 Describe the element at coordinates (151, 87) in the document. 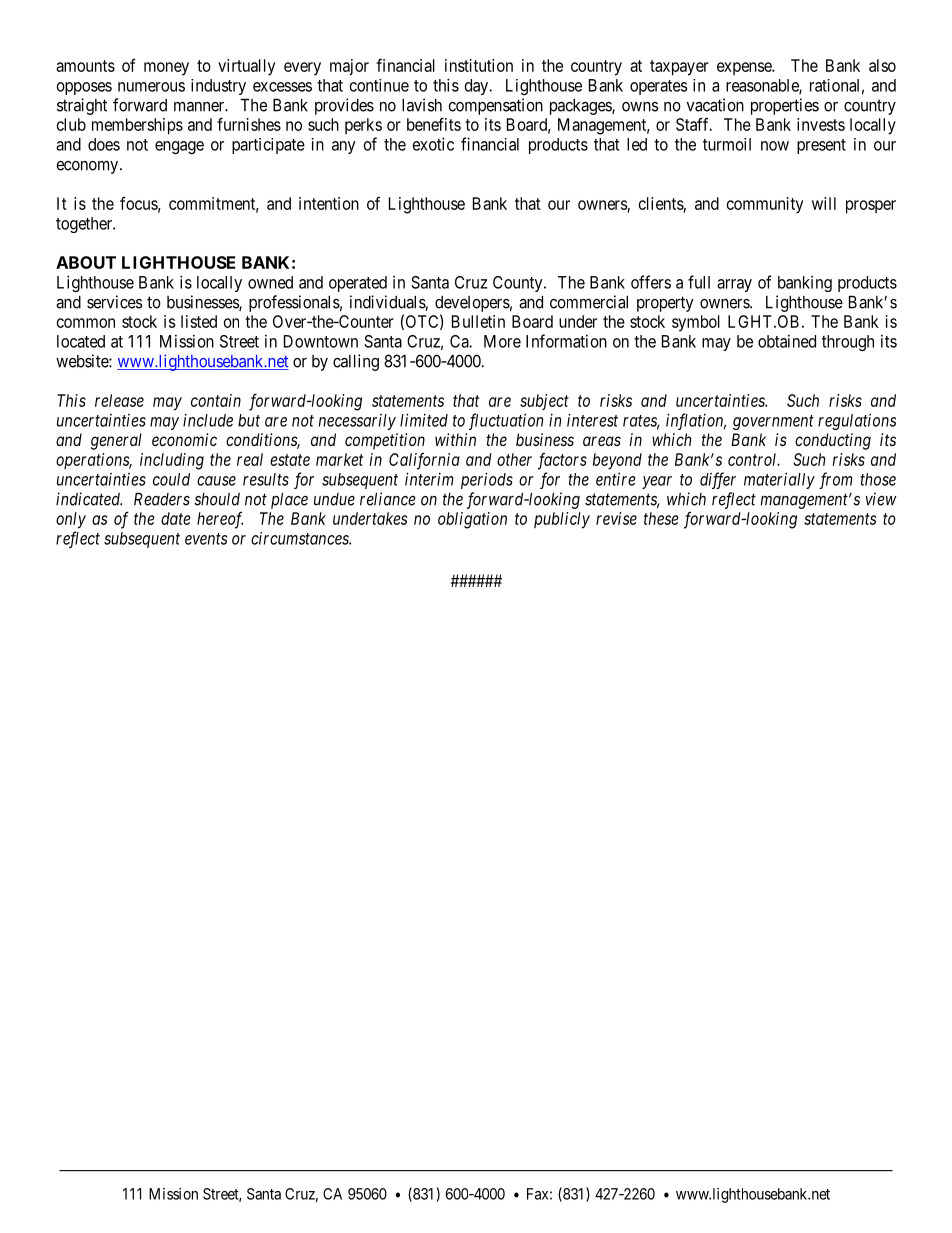

I see `numerous` at that location.
